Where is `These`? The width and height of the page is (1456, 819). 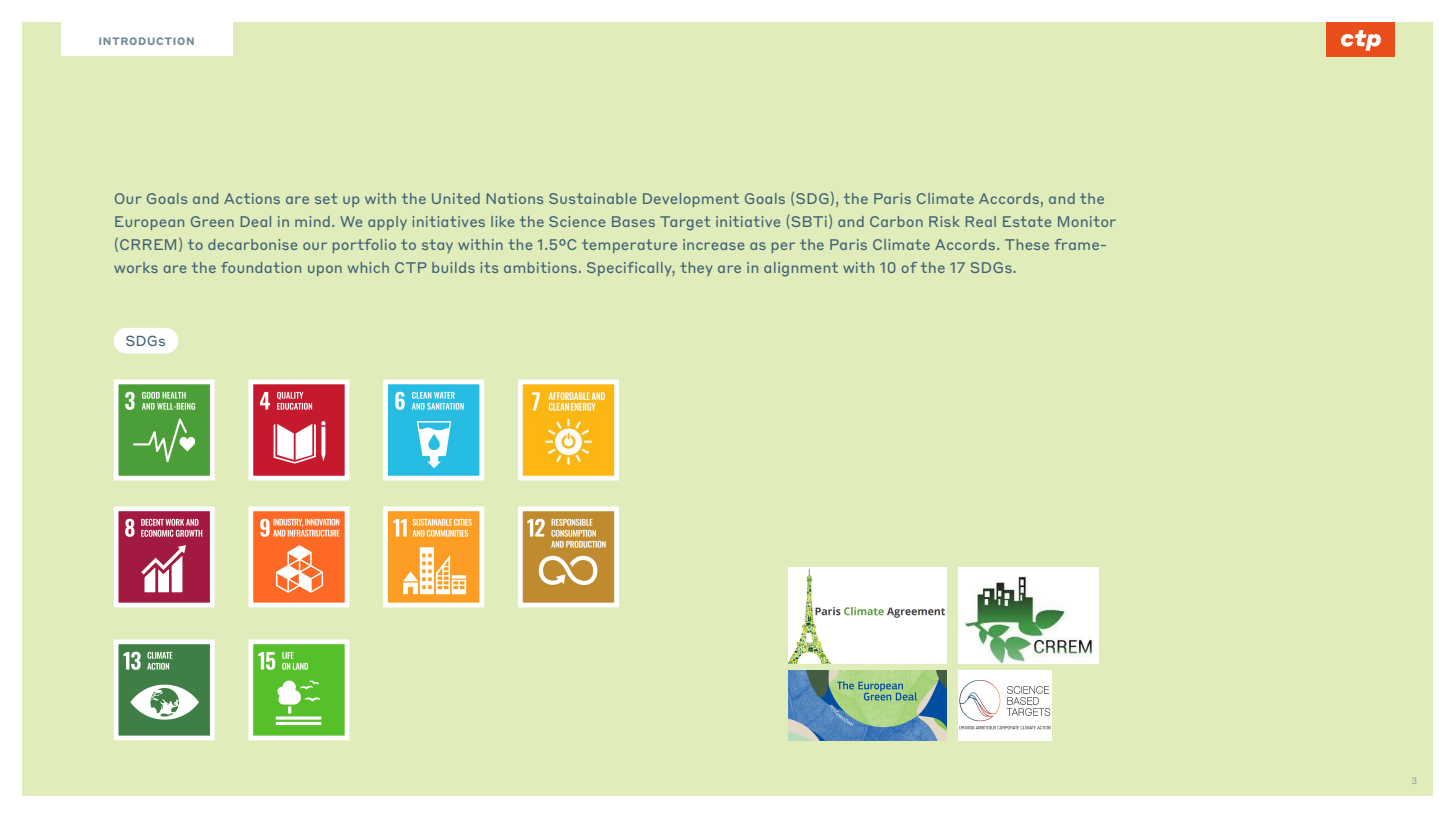 These is located at coordinates (1027, 244).
